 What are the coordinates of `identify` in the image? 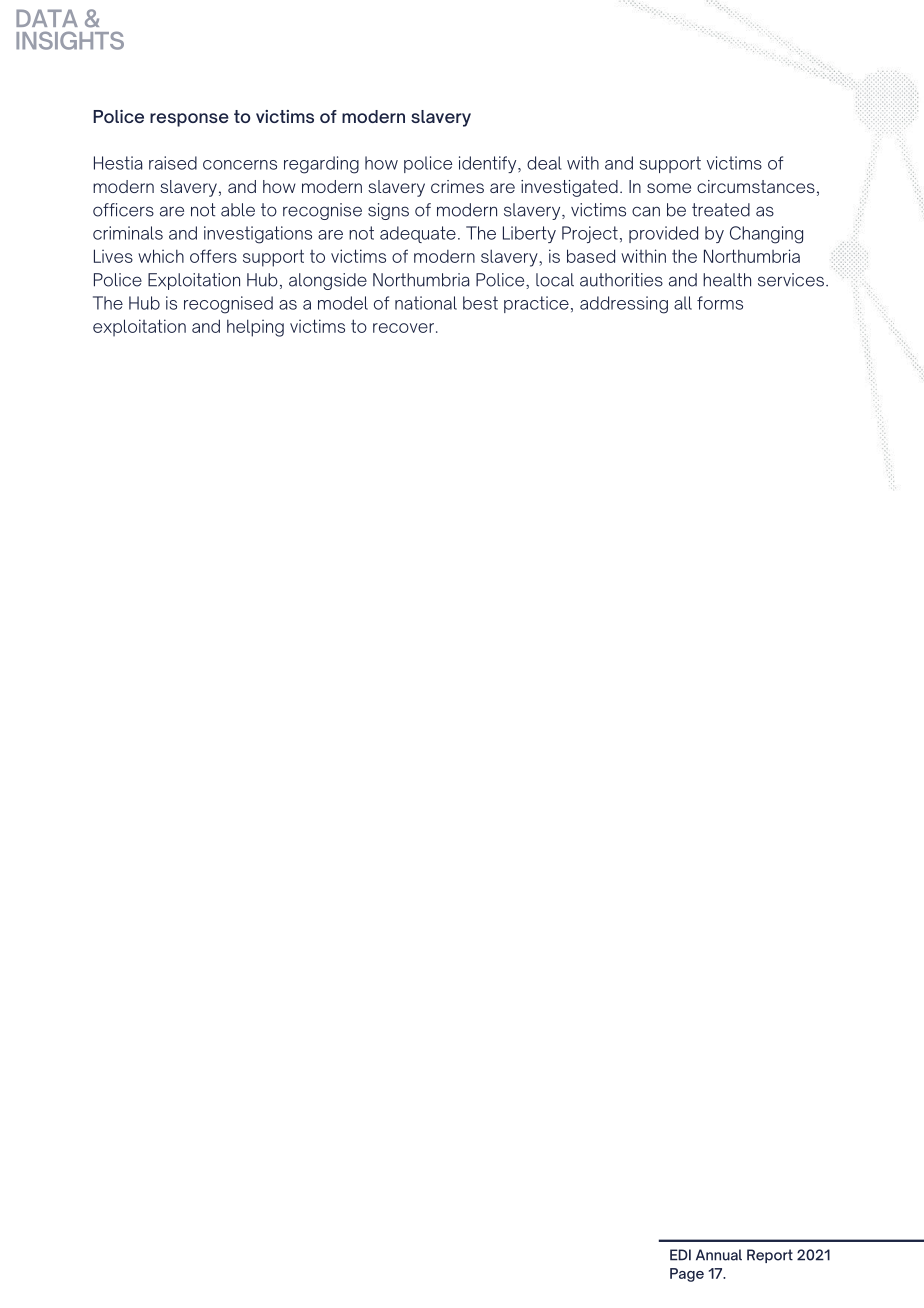 It's located at (489, 164).
